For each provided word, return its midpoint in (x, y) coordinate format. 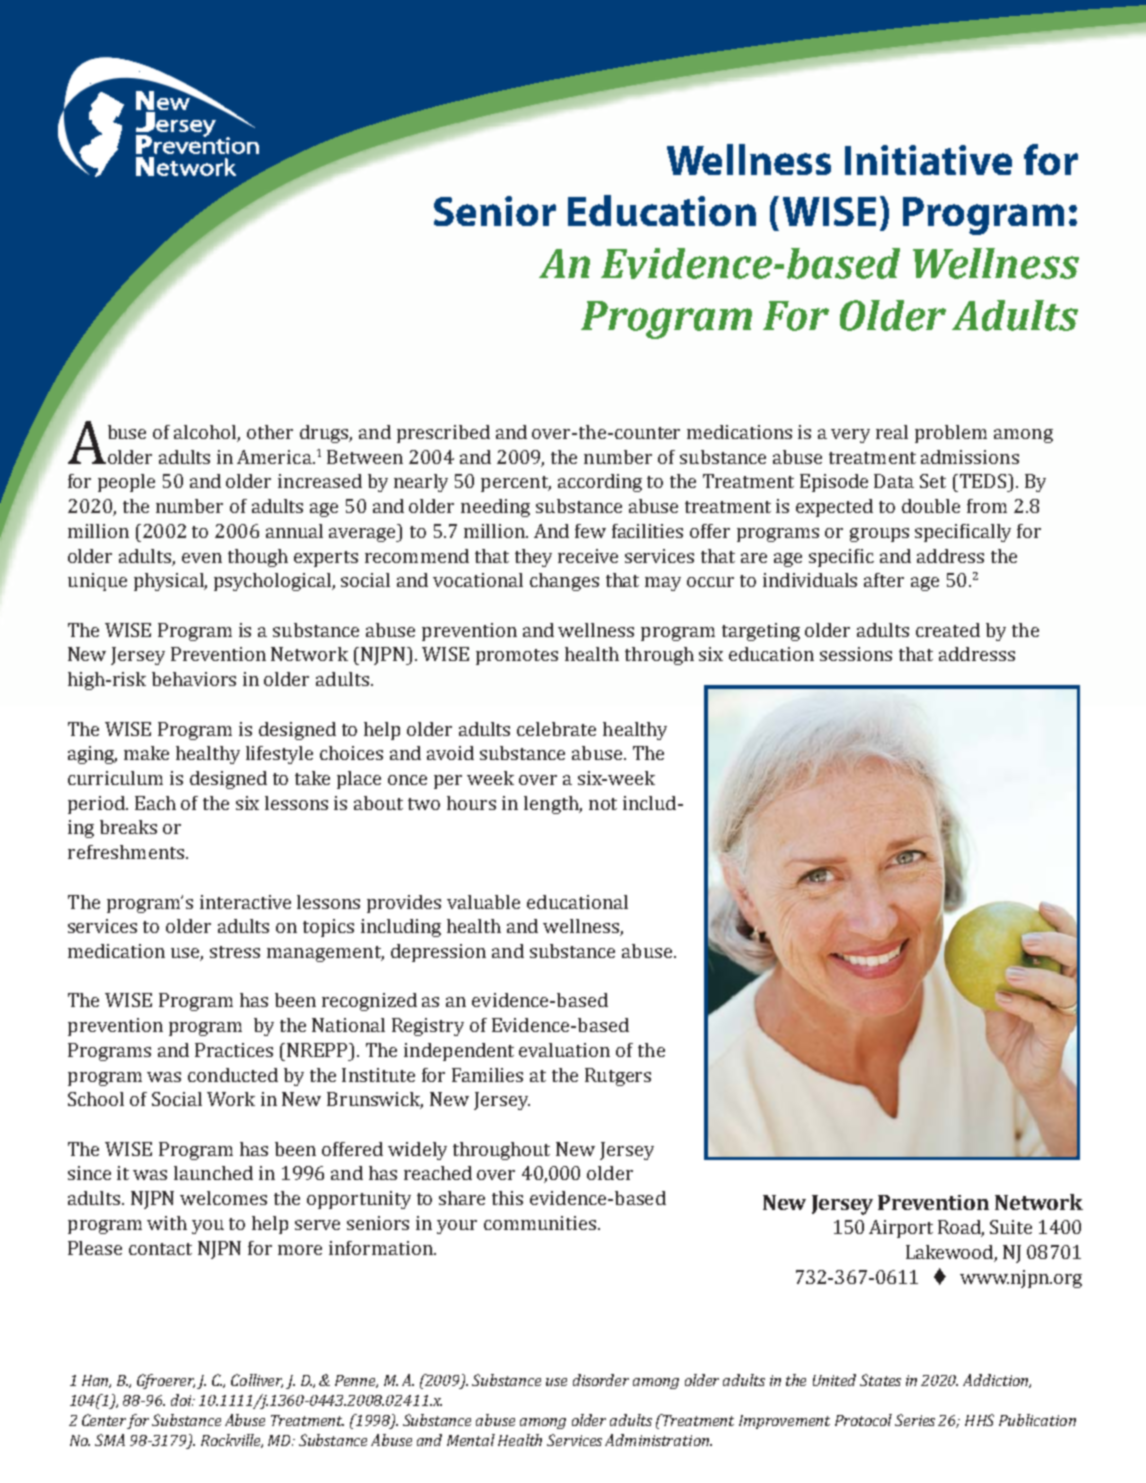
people (126, 483)
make (146, 753)
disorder (601, 1380)
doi (182, 1400)
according (600, 483)
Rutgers (618, 1077)
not (603, 804)
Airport (901, 1229)
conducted (233, 1075)
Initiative (928, 160)
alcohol (207, 433)
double (931, 506)
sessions (856, 654)
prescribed (443, 434)
